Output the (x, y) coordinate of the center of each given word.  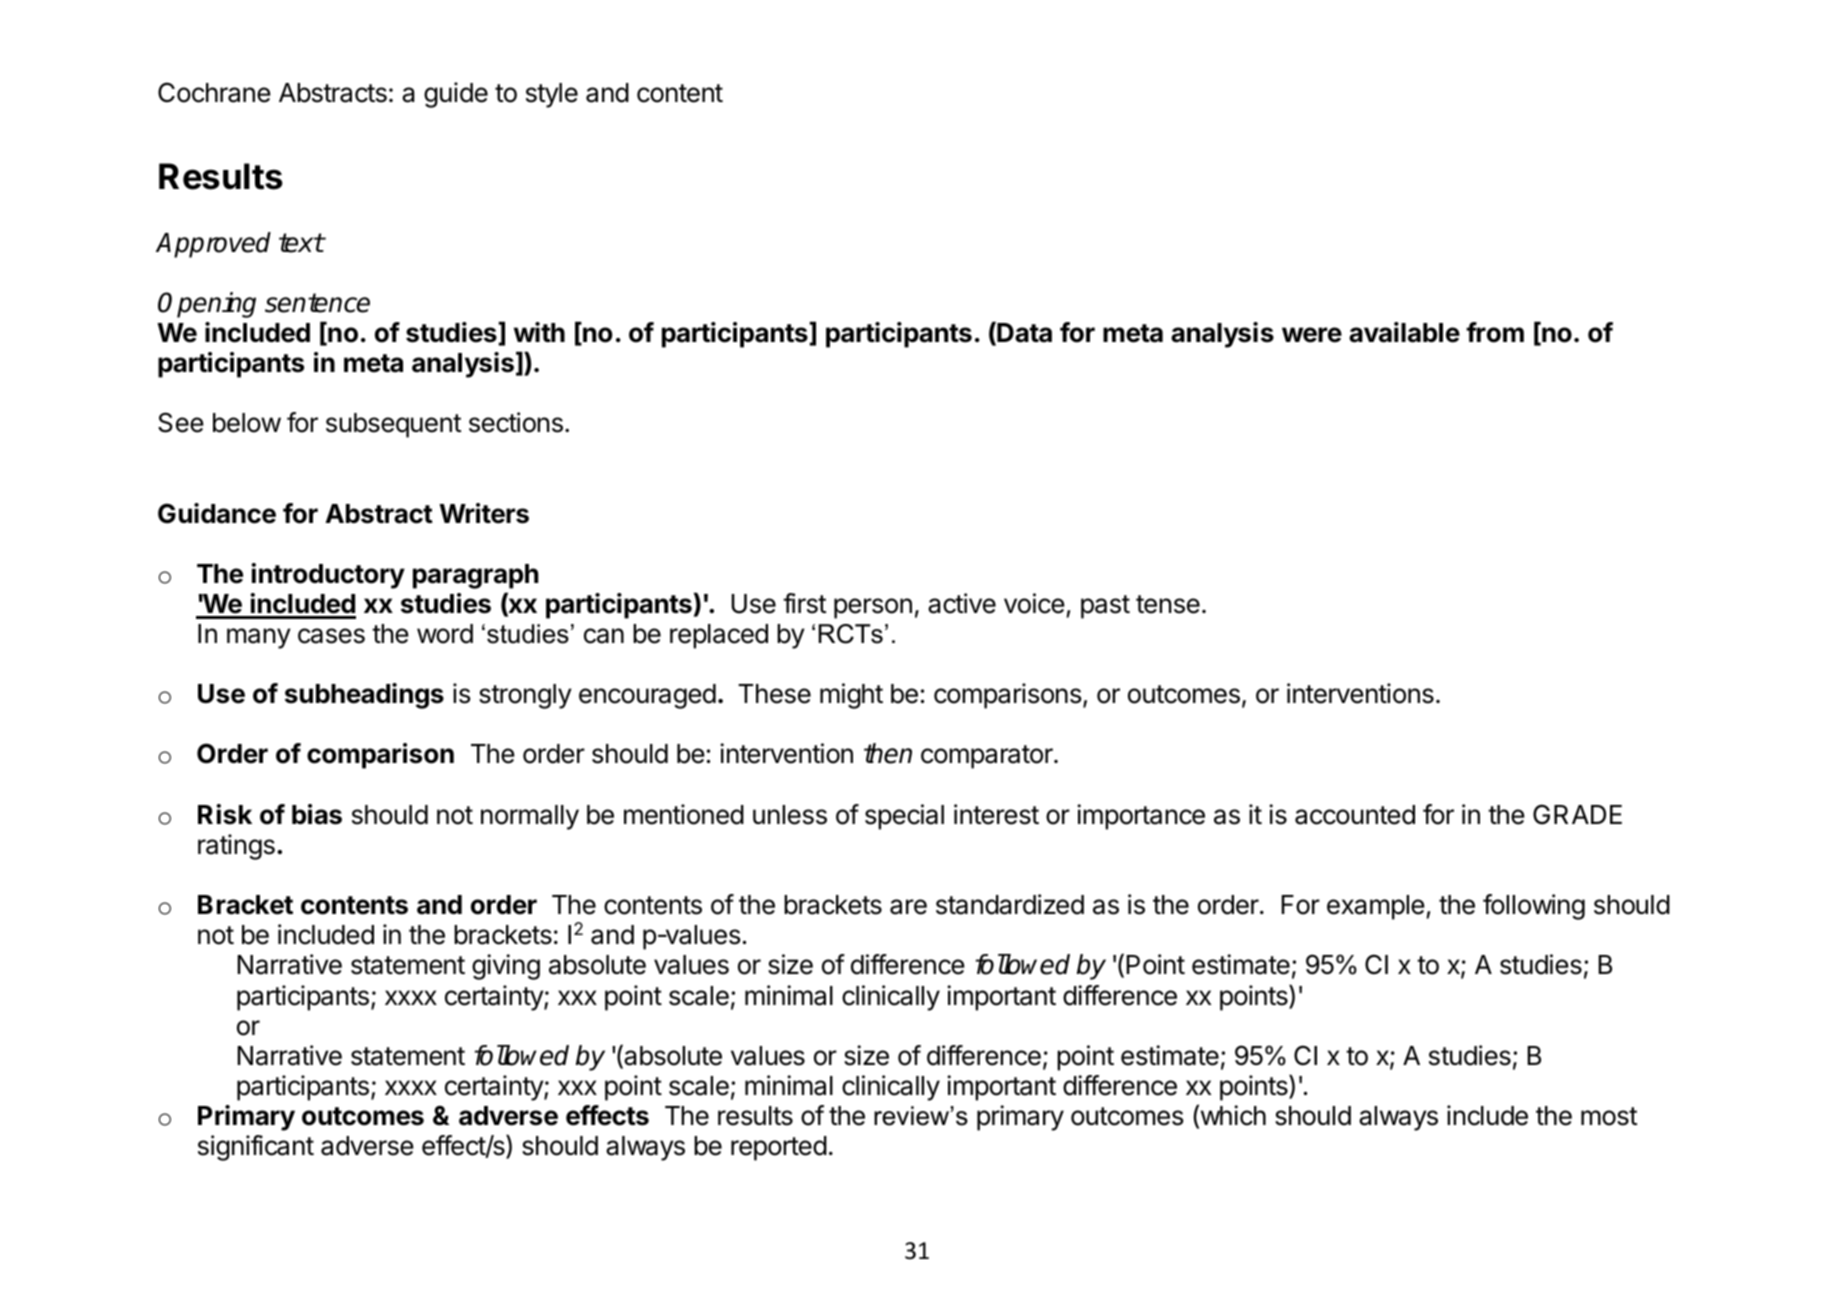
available (1404, 332)
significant (256, 1148)
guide (456, 95)
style (552, 95)
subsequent (393, 425)
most (1609, 1116)
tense (1168, 604)
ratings (236, 847)
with (539, 332)
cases (331, 636)
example (1376, 907)
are (908, 907)
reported (779, 1148)
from (1495, 332)
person (873, 608)
